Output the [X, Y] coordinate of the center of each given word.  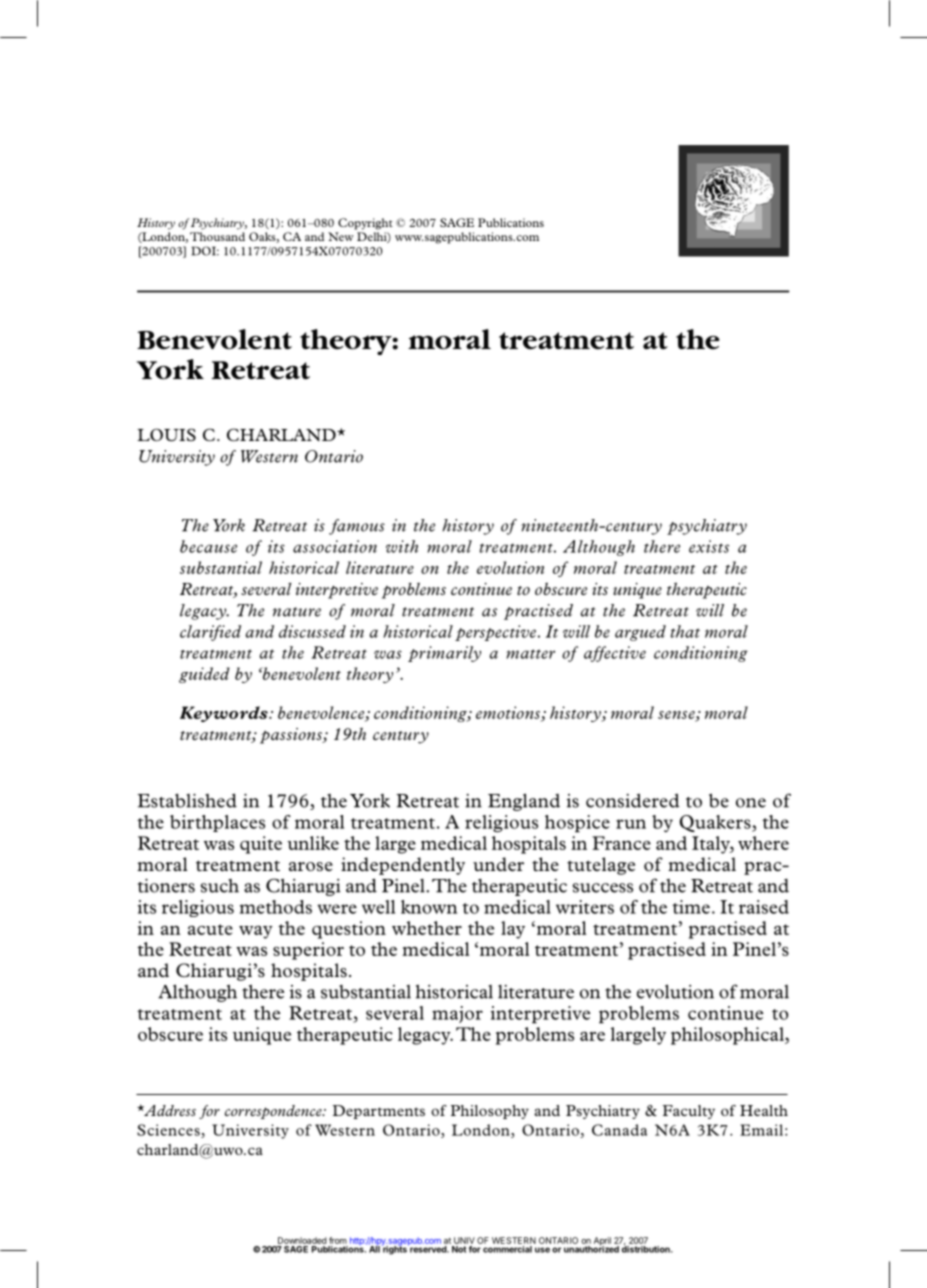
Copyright [365, 224]
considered [632, 800]
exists [709, 546]
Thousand [217, 236]
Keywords [225, 714]
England [524, 802]
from [338, 1240]
